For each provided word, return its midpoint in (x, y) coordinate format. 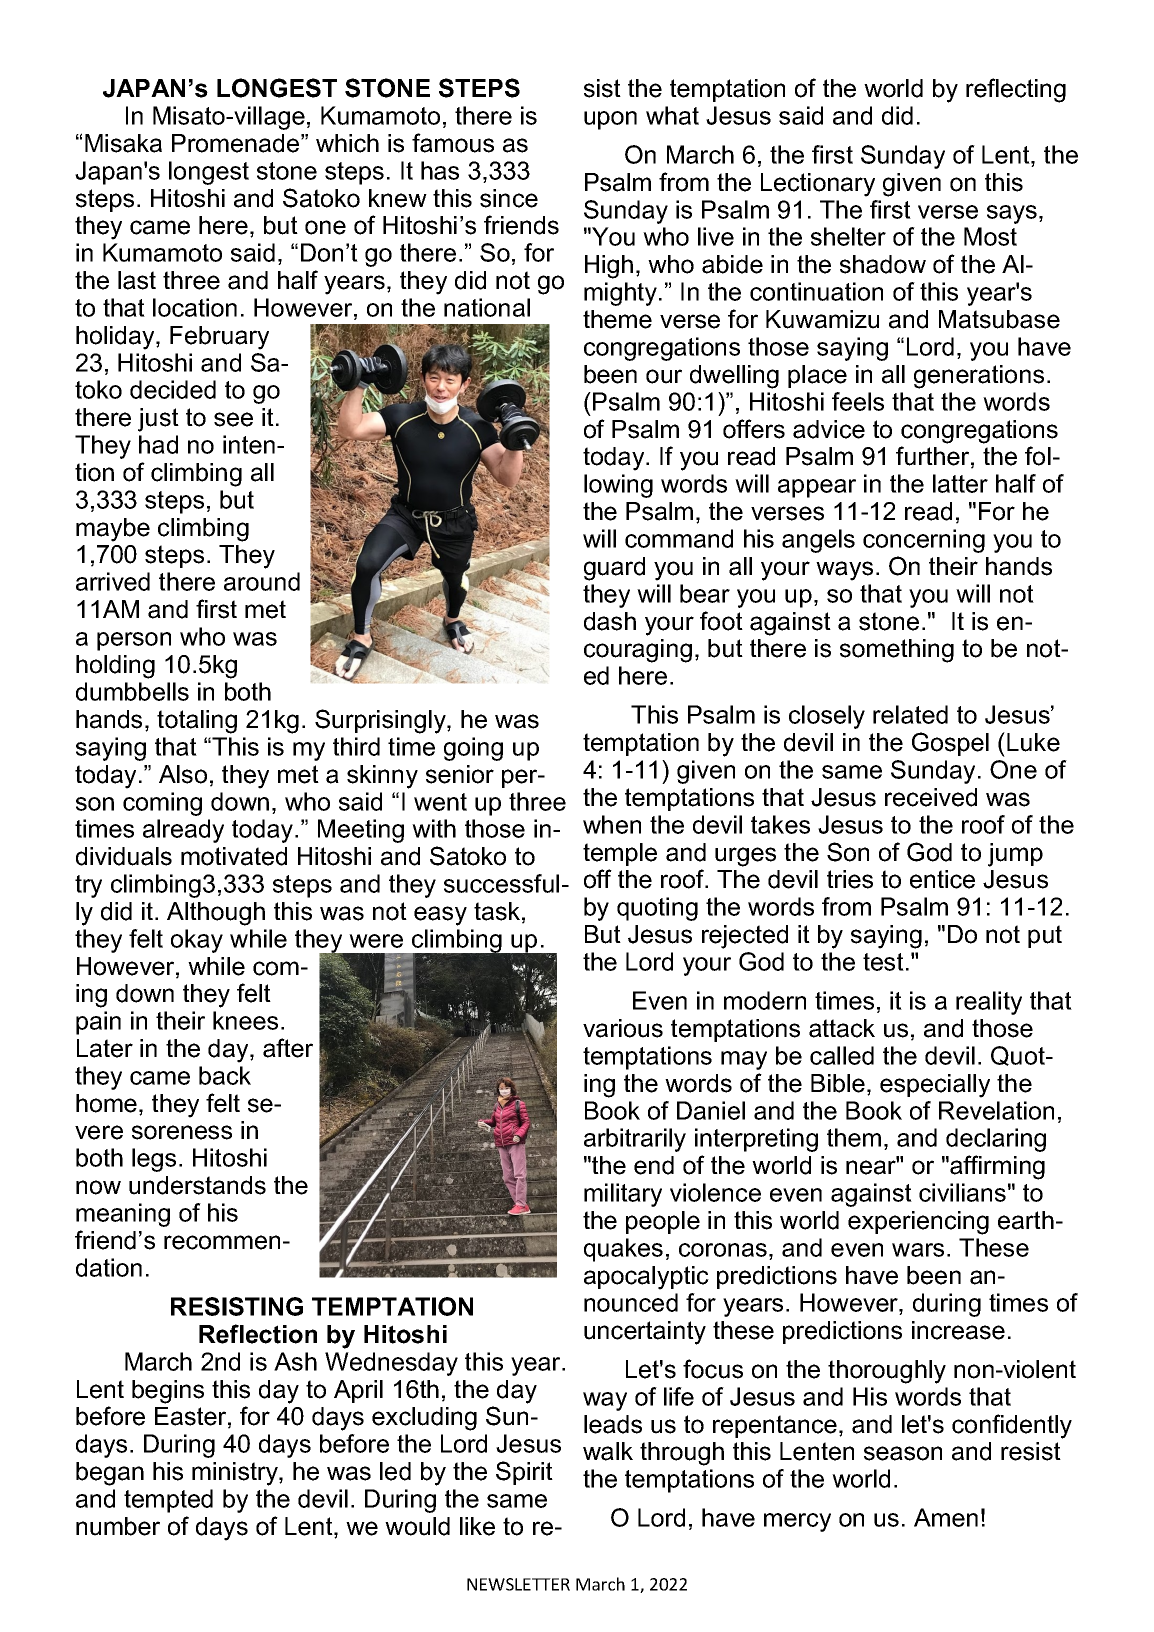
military (623, 1195)
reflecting (1016, 90)
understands (197, 1185)
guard (614, 569)
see (233, 419)
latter (960, 483)
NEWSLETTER (518, 1584)
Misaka (123, 143)
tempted (168, 1501)
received (931, 797)
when (612, 824)
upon (610, 120)
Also (183, 774)
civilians (962, 1192)
